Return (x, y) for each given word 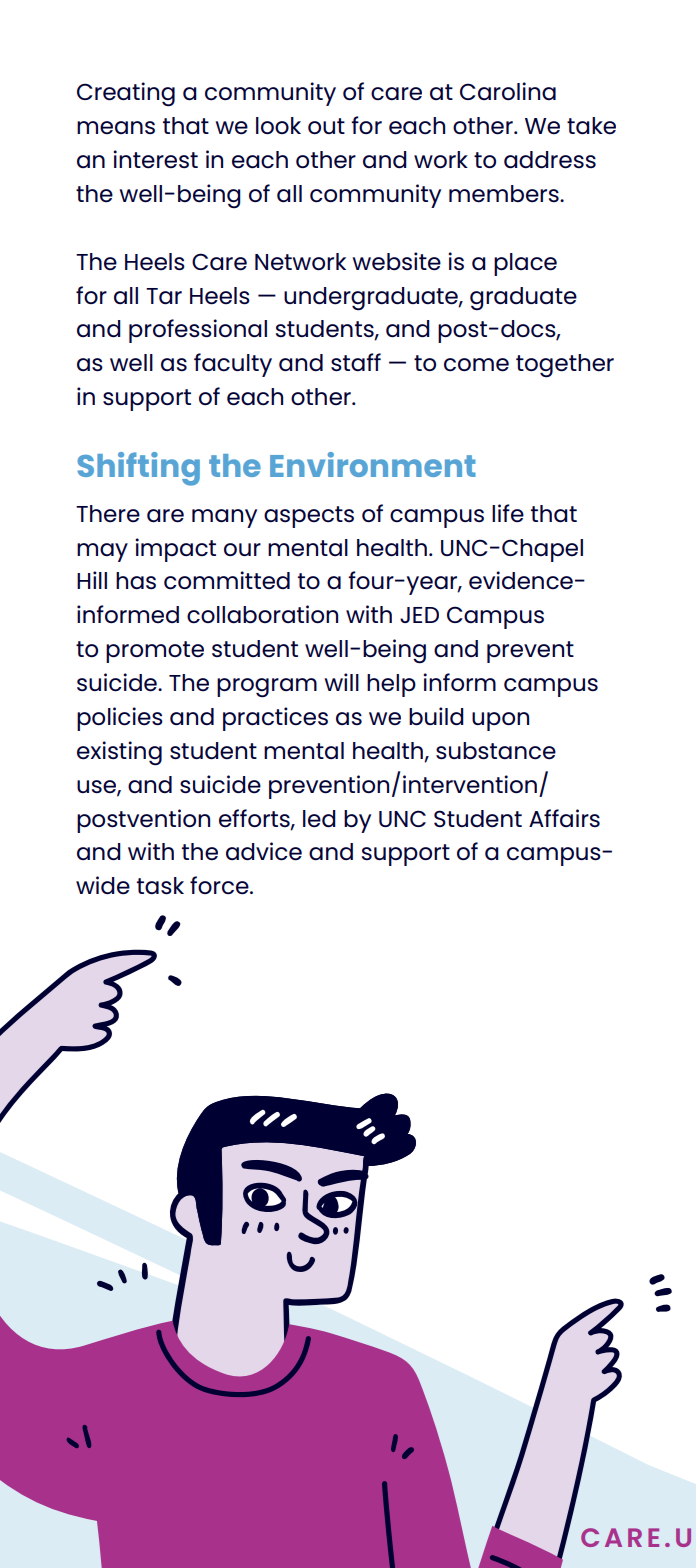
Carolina (508, 91)
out (326, 126)
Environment (373, 464)
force (220, 885)
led (319, 819)
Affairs (564, 818)
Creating (126, 94)
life (508, 513)
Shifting (138, 469)
